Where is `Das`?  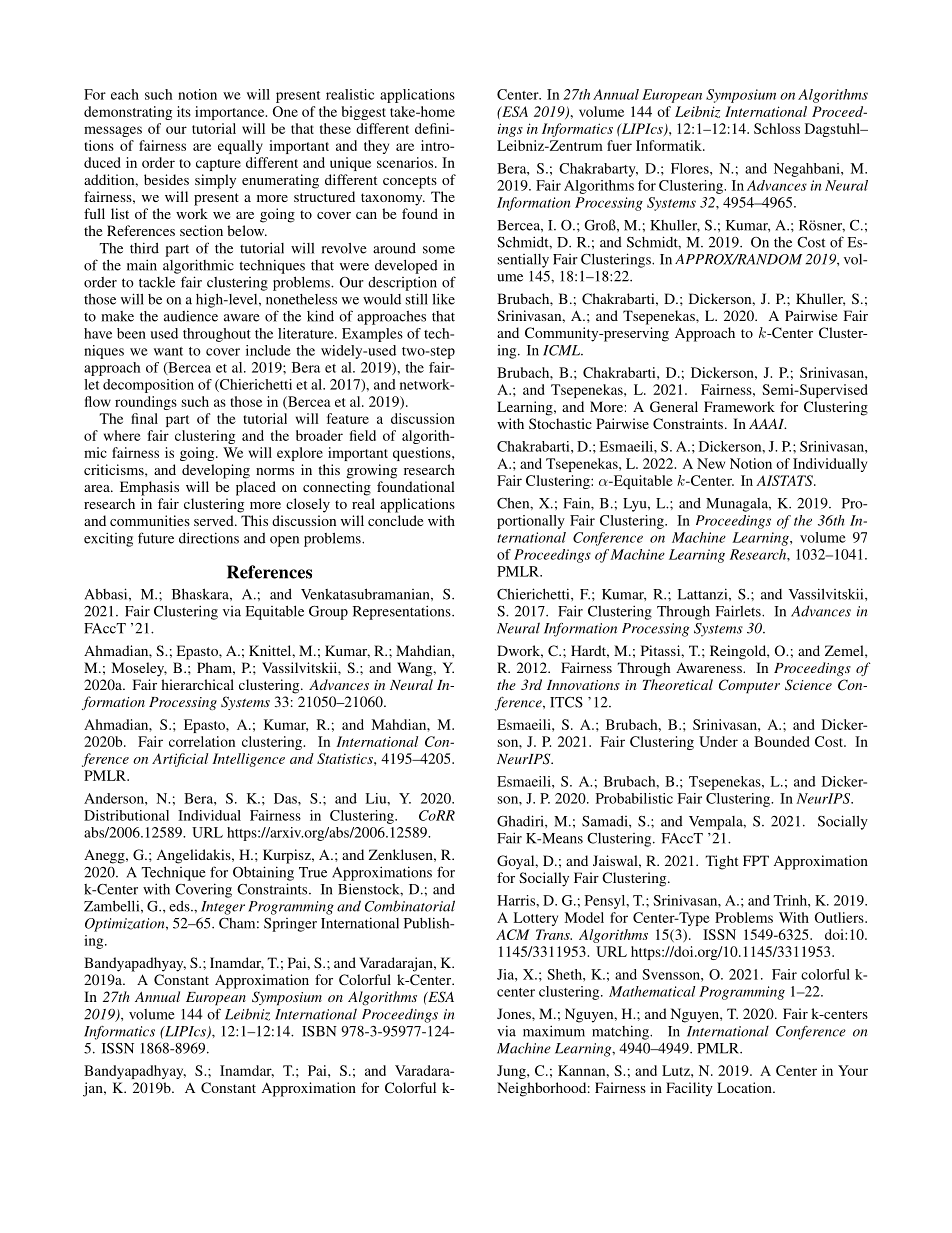 Das is located at coordinates (286, 798).
